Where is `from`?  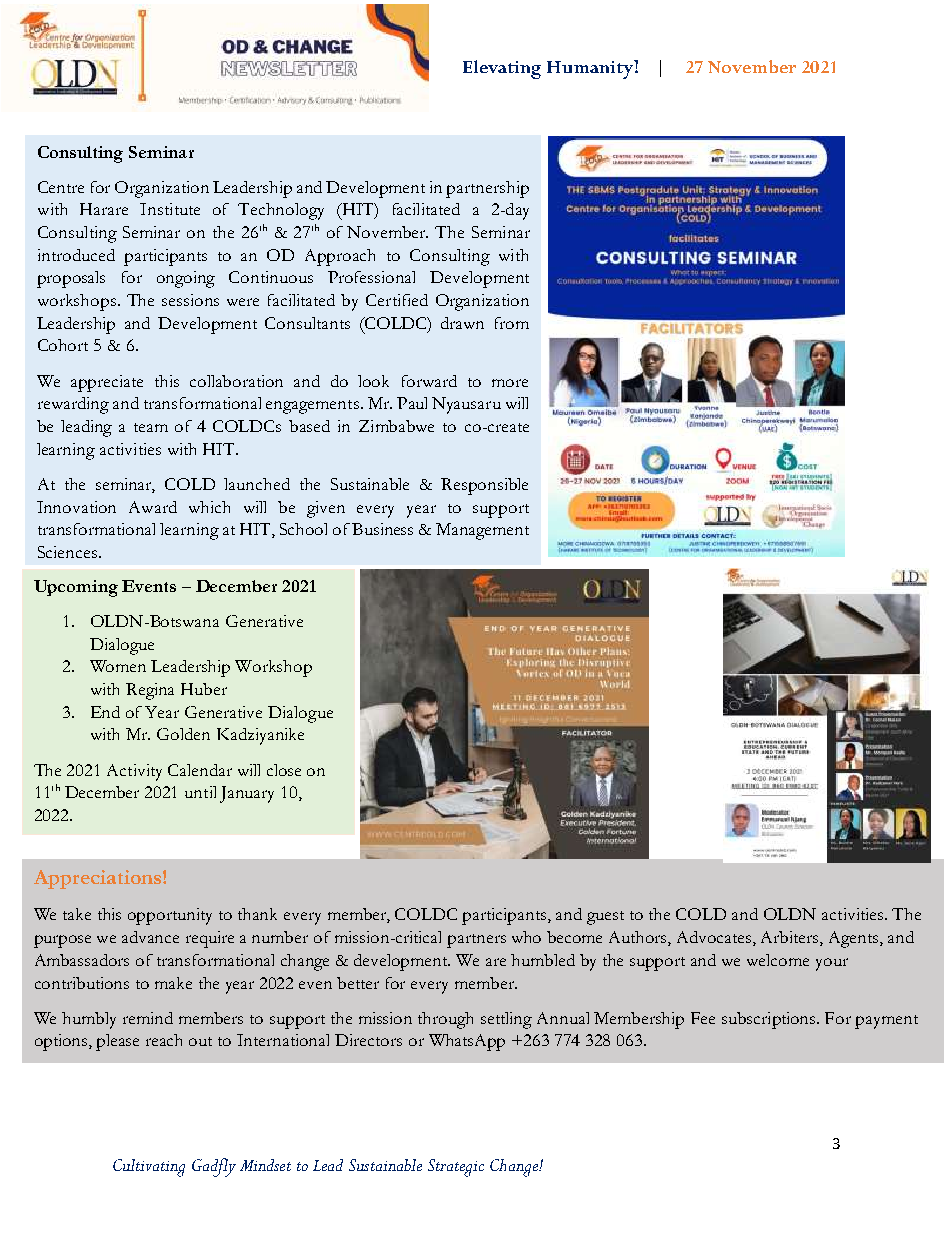
from is located at coordinates (512, 323).
